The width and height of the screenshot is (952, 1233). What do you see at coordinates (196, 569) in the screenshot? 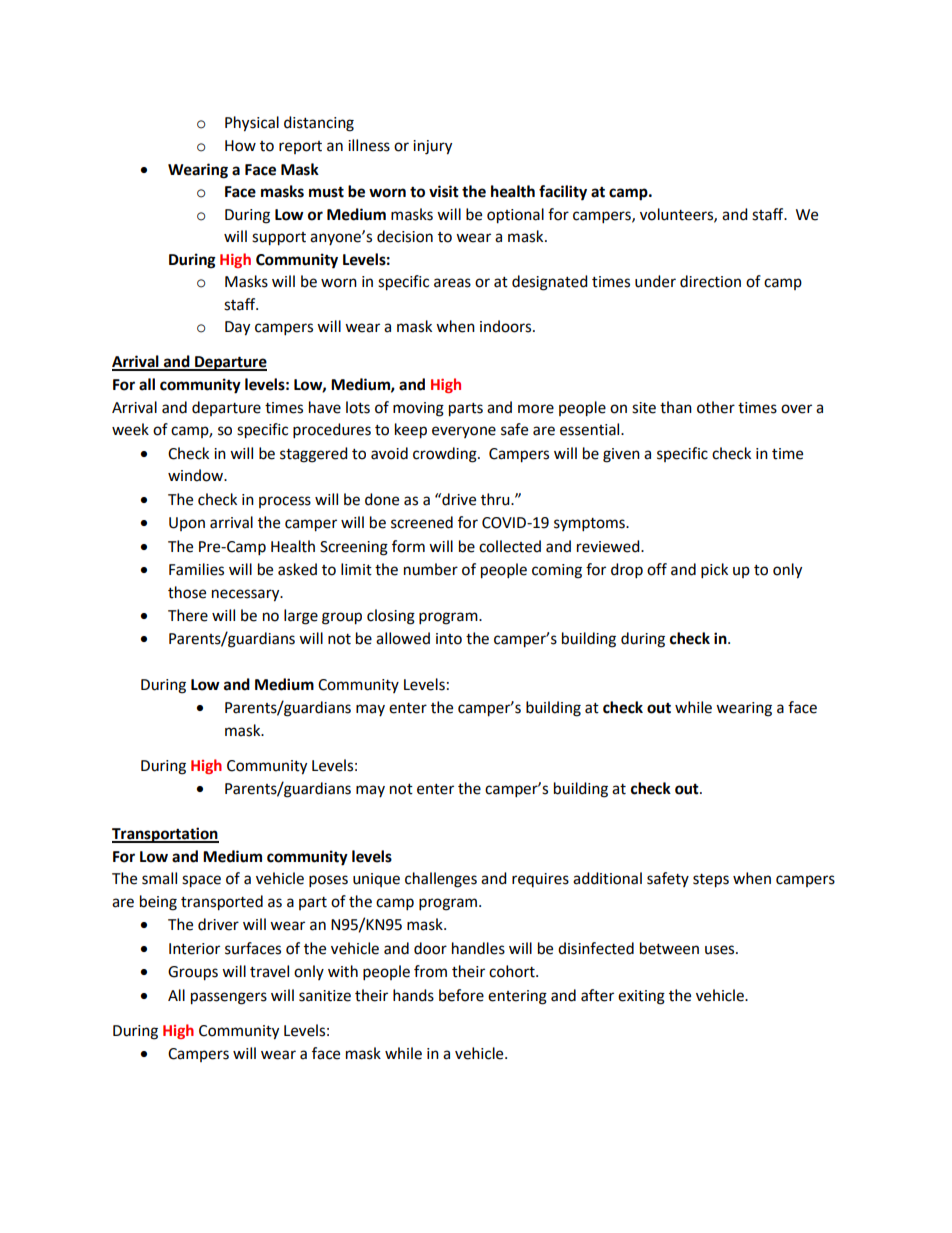
I see `Families` at bounding box center [196, 569].
